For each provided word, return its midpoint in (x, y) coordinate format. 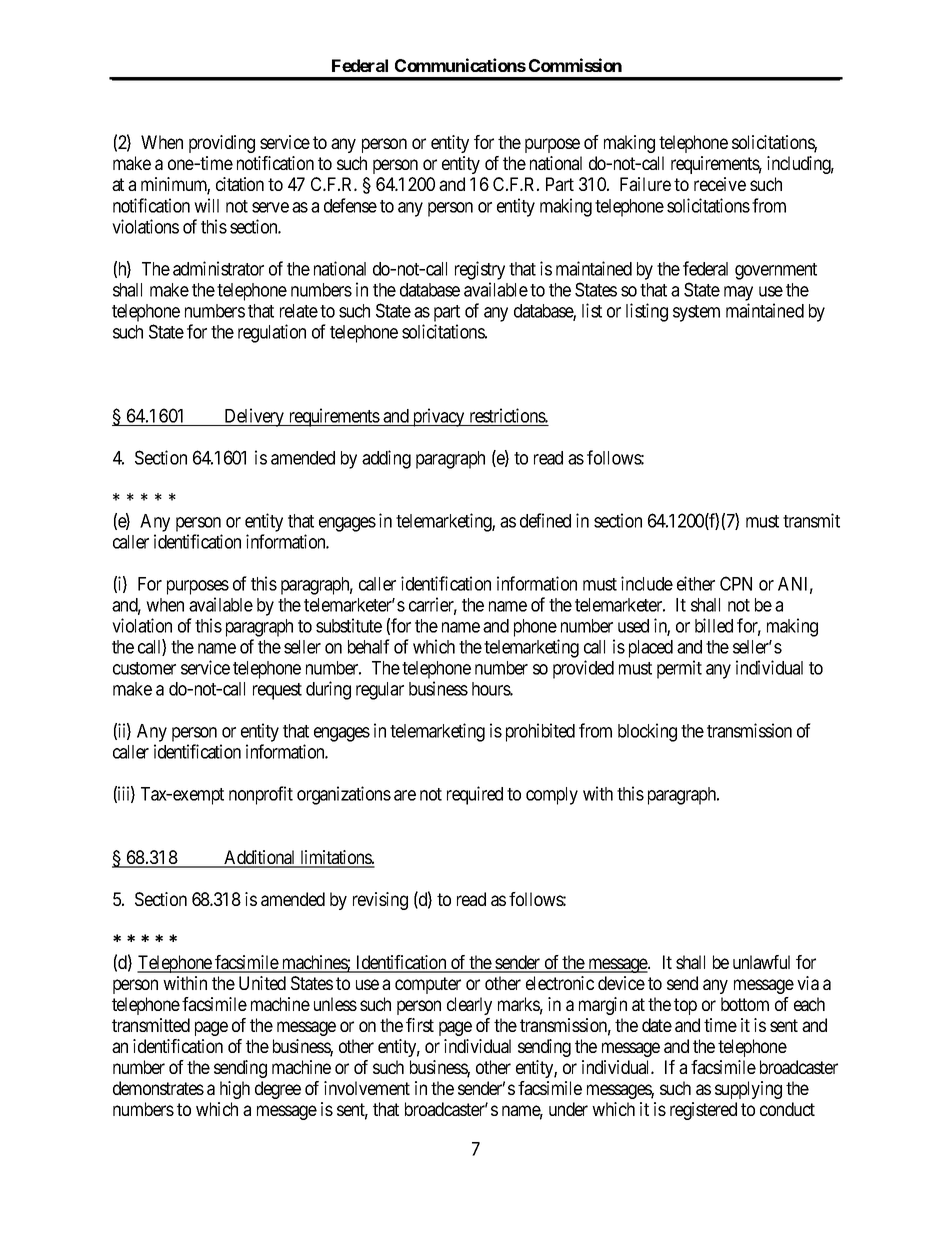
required (475, 795)
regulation (272, 333)
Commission (575, 65)
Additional (260, 858)
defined (545, 520)
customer (144, 668)
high (235, 1090)
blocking (647, 732)
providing (222, 144)
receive (720, 184)
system (696, 313)
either (696, 583)
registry (480, 270)
